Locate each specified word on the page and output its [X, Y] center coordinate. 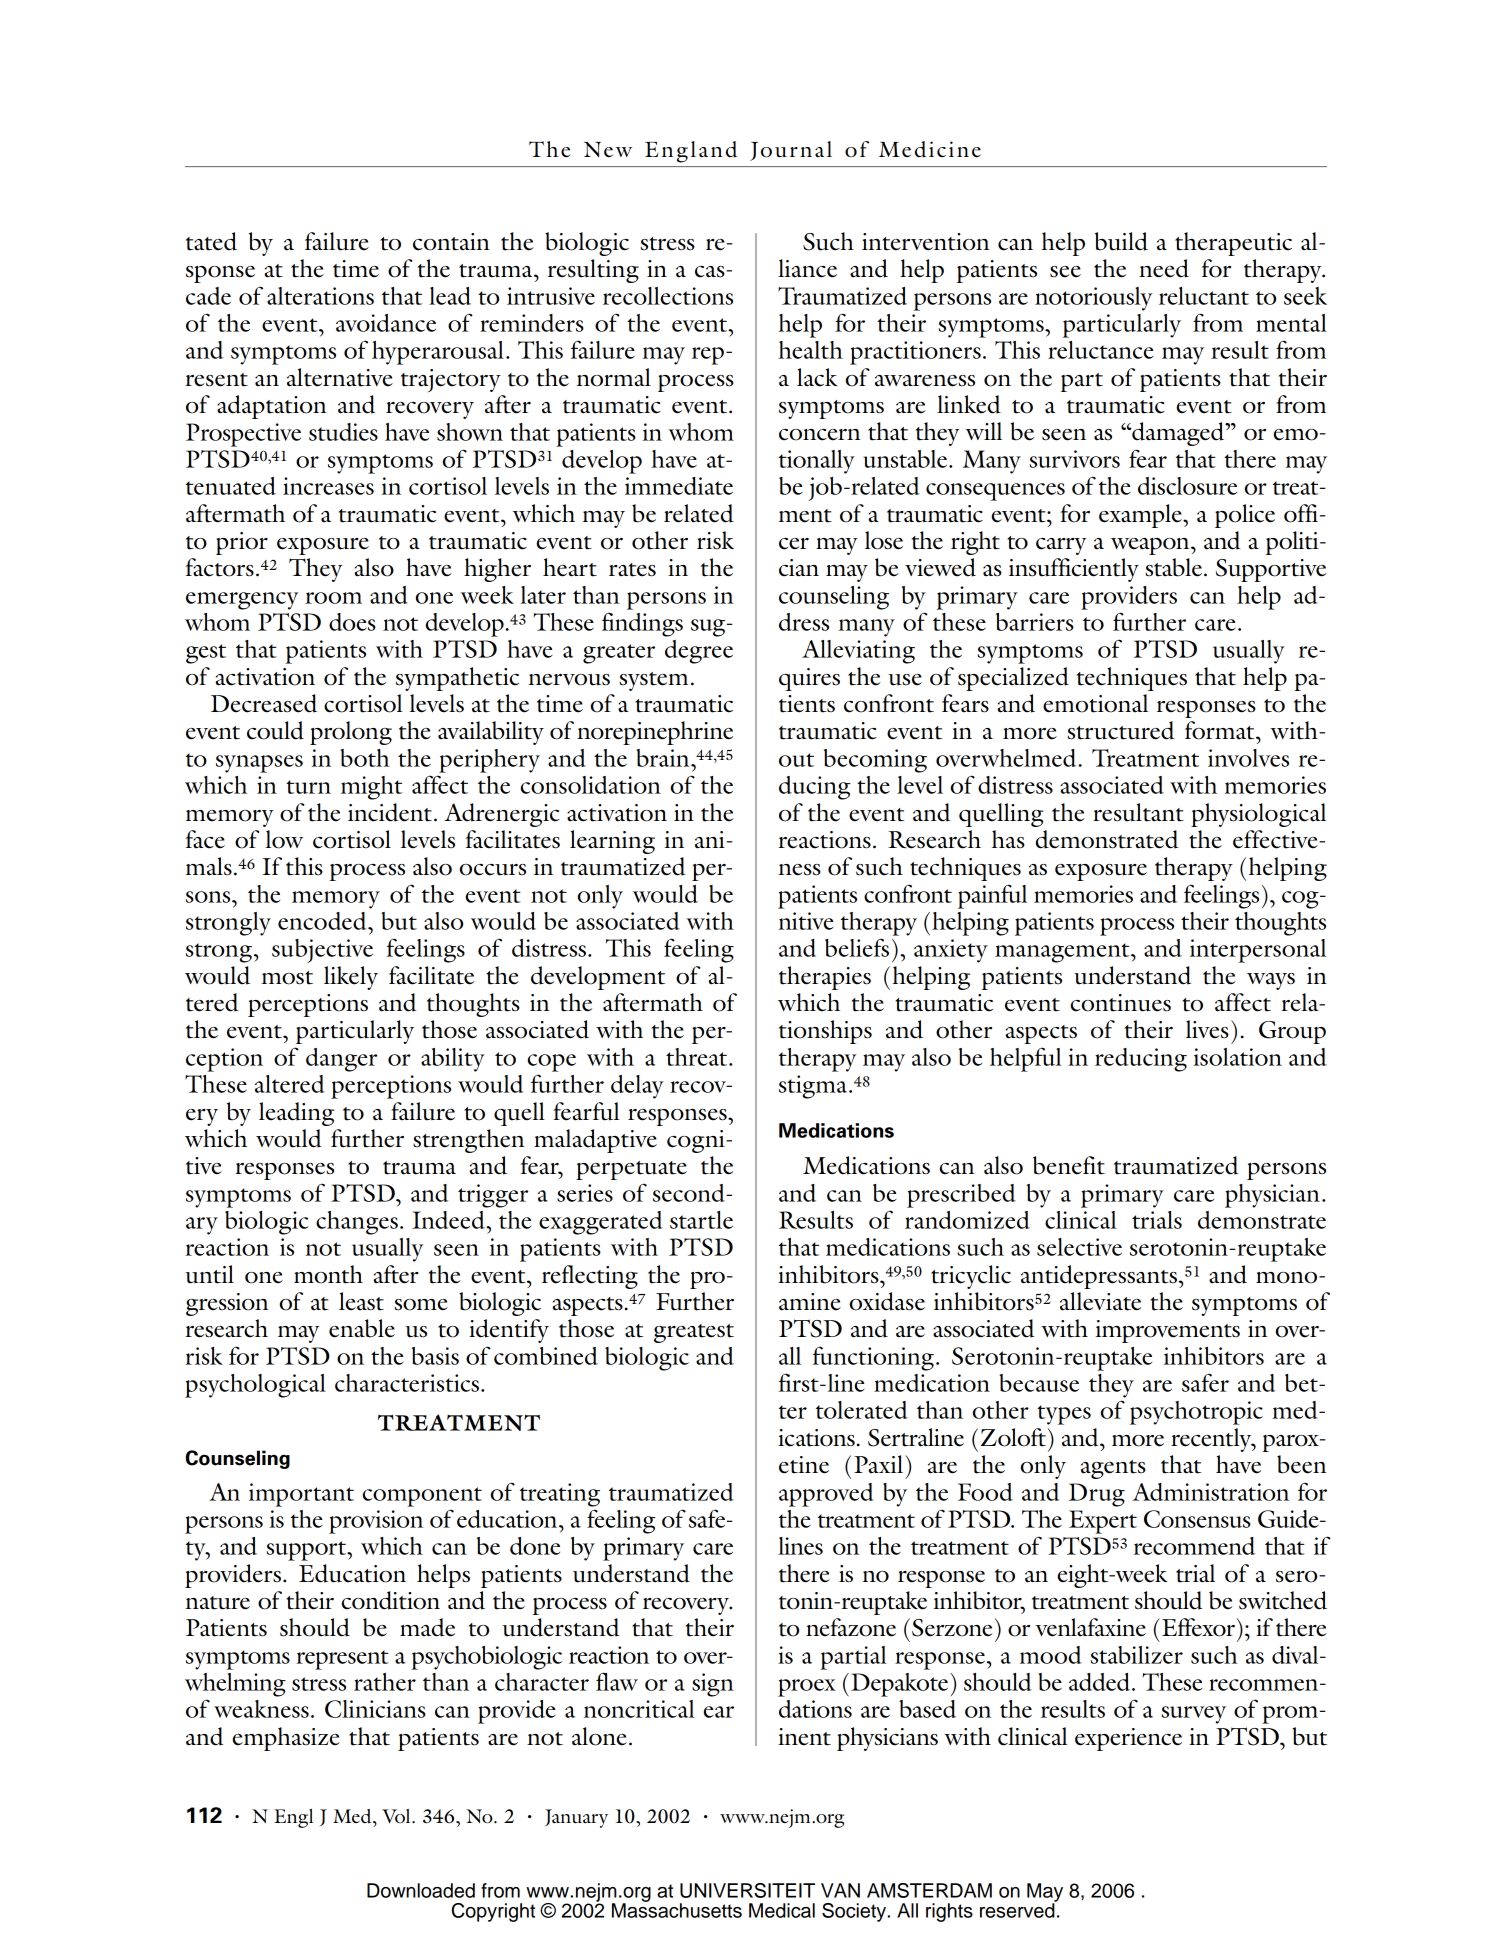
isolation [1238, 1057]
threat [698, 1057]
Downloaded [421, 1890]
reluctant [1204, 296]
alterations [320, 296]
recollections [668, 296]
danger [341, 1060]
